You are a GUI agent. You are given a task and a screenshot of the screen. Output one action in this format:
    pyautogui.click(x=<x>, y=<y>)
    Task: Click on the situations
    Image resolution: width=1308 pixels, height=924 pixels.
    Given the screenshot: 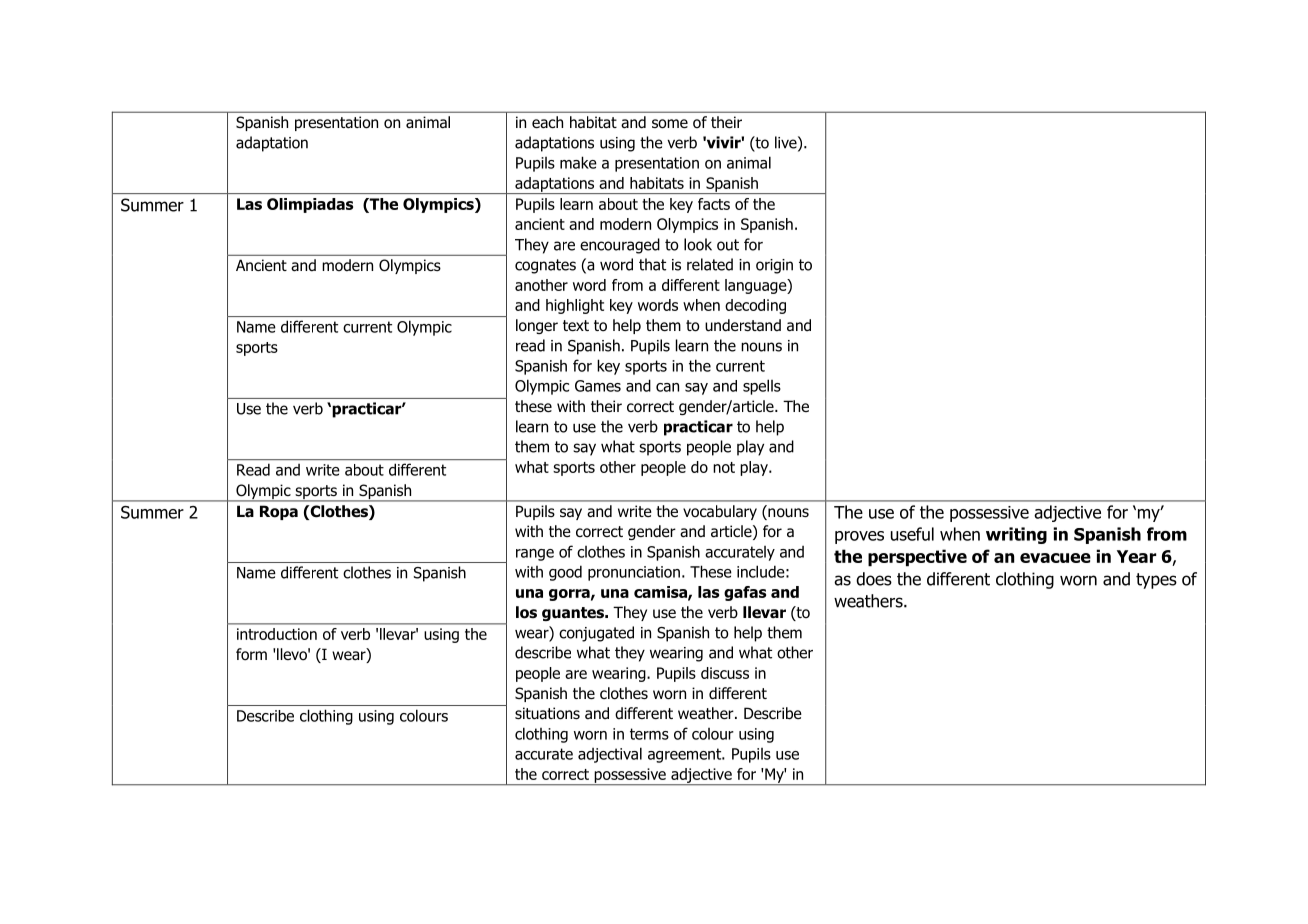 What is the action you would take?
    pyautogui.click(x=547, y=713)
